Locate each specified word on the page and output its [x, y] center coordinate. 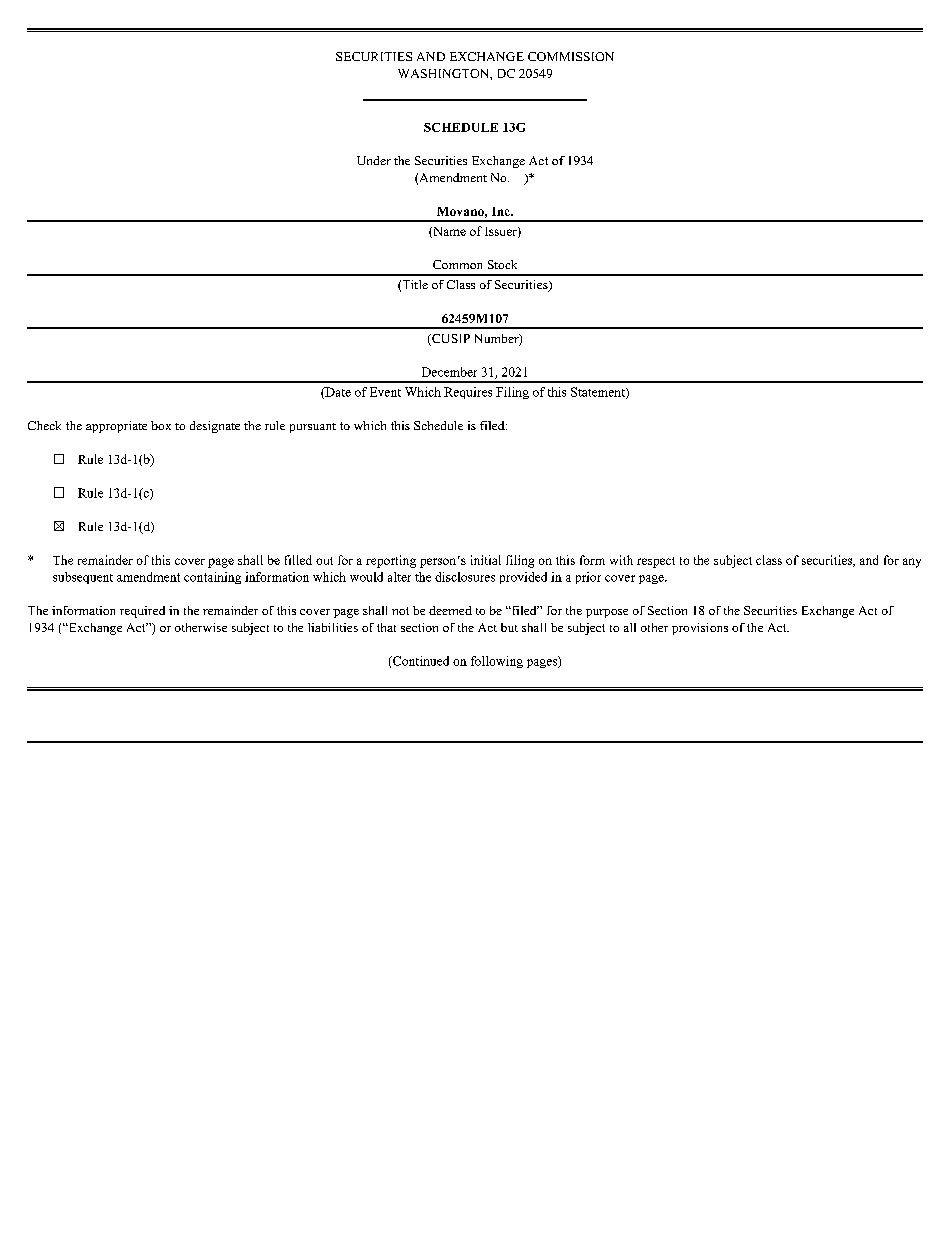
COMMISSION [571, 56]
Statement [599, 393]
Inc [502, 211]
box [161, 425]
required [142, 612]
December [449, 372]
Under [374, 160]
